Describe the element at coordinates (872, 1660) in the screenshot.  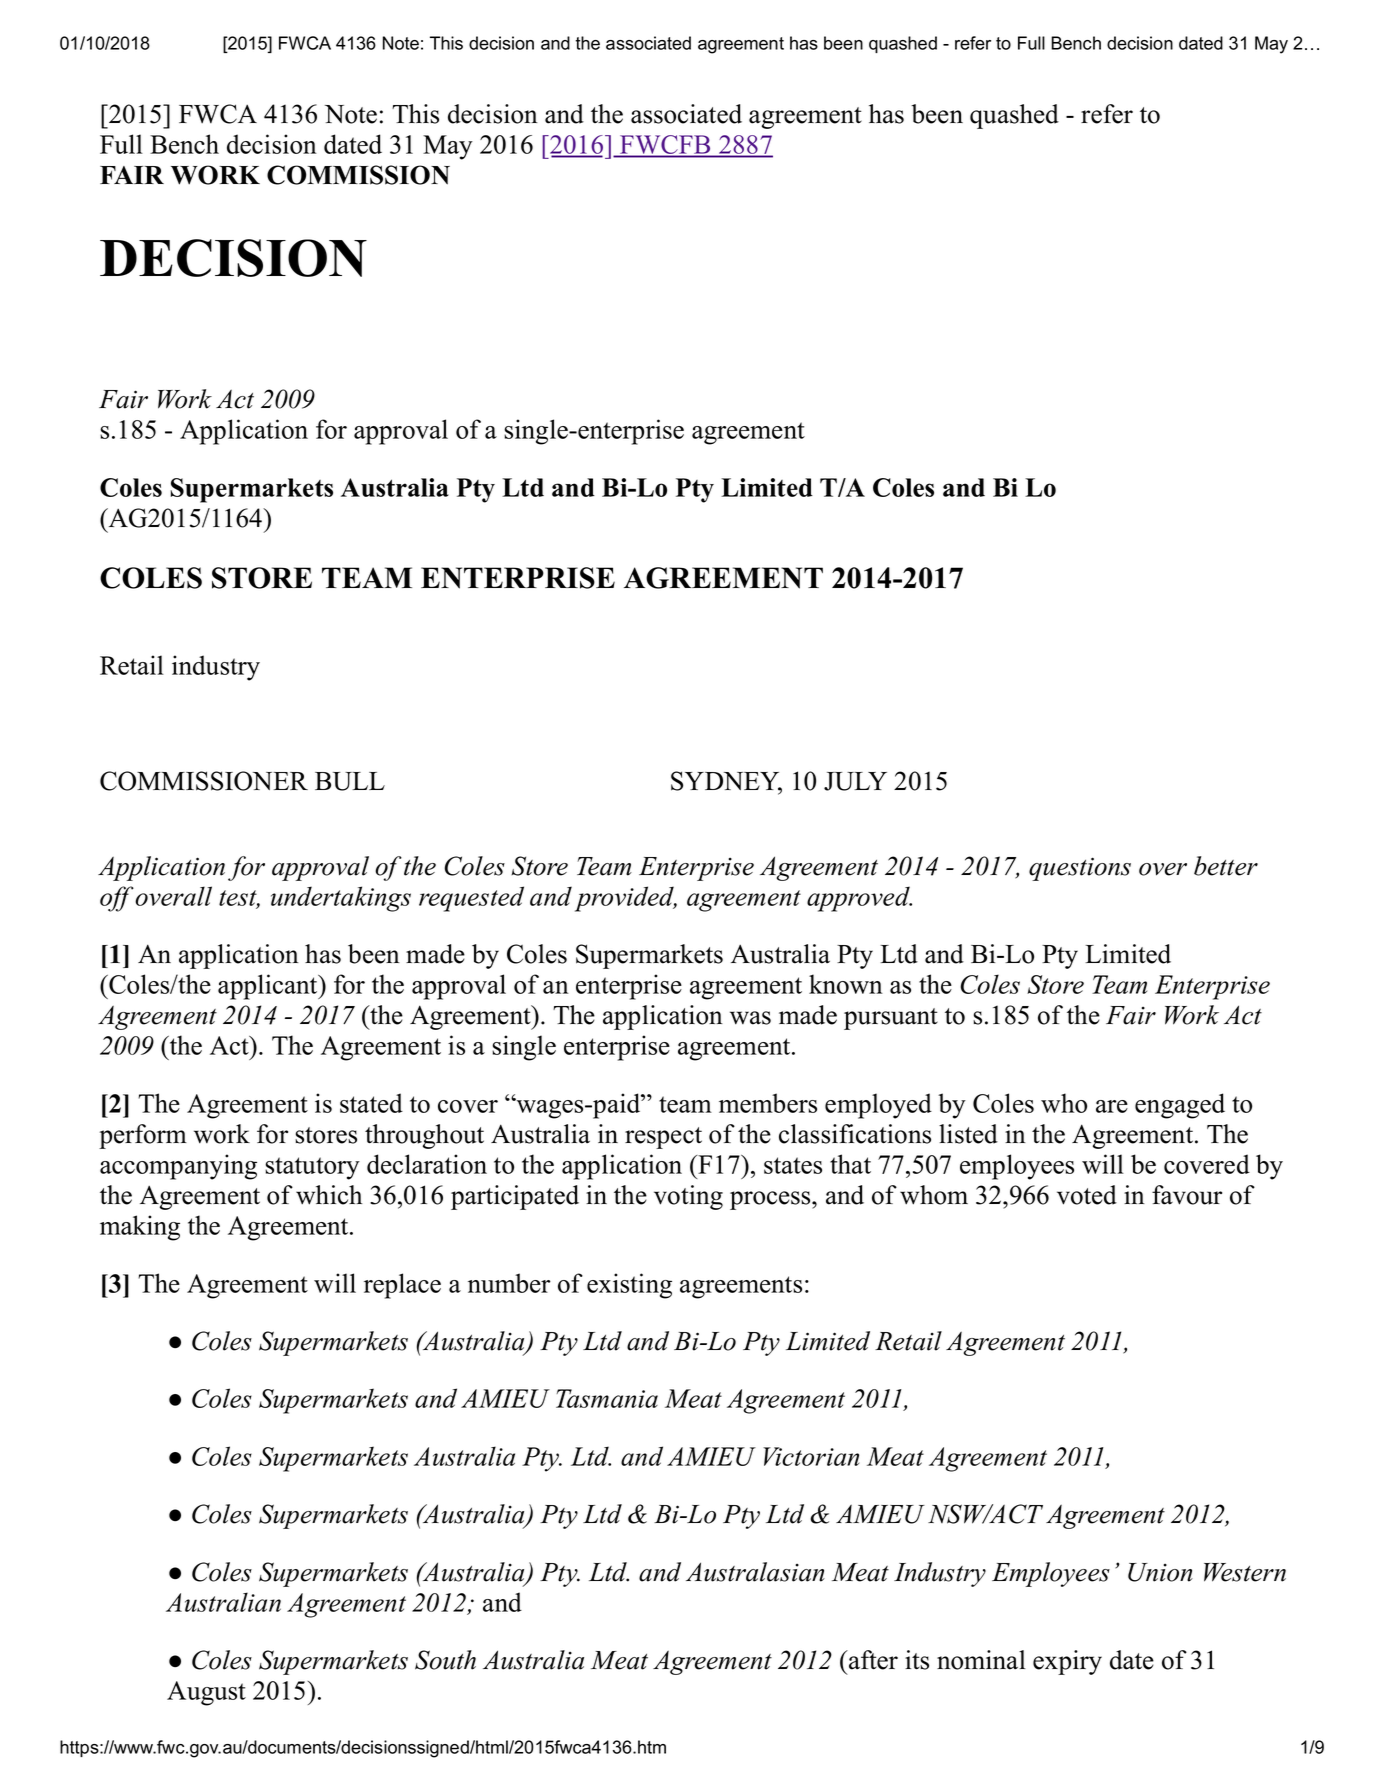
I see `after` at that location.
